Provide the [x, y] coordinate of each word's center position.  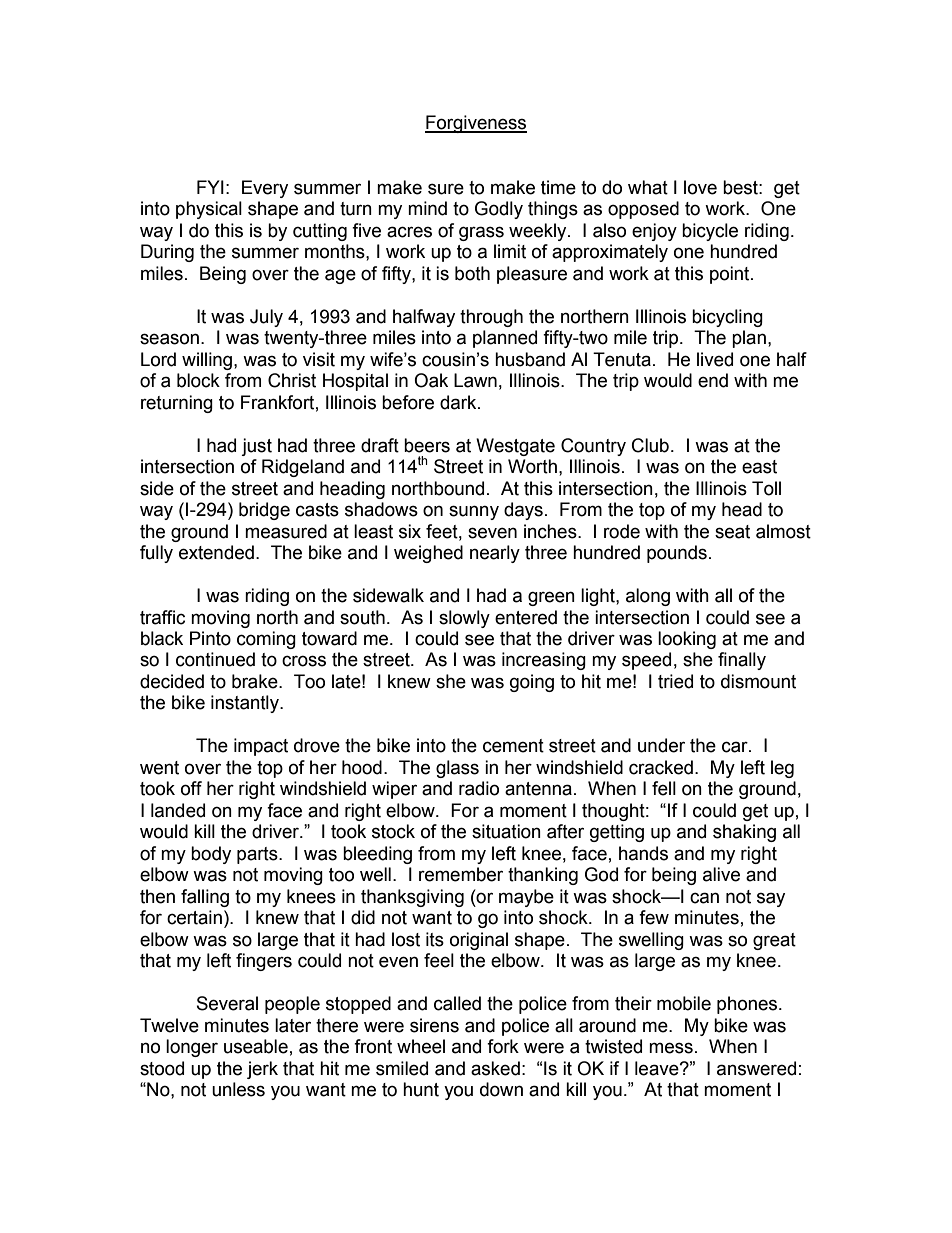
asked [495, 1068]
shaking [744, 833]
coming [266, 640]
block [198, 380]
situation [506, 831]
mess [671, 1048]
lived [715, 359]
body [211, 855]
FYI [210, 187]
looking [687, 640]
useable [256, 1046]
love [700, 187]
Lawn [475, 380]
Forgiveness [476, 124]
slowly [464, 619]
